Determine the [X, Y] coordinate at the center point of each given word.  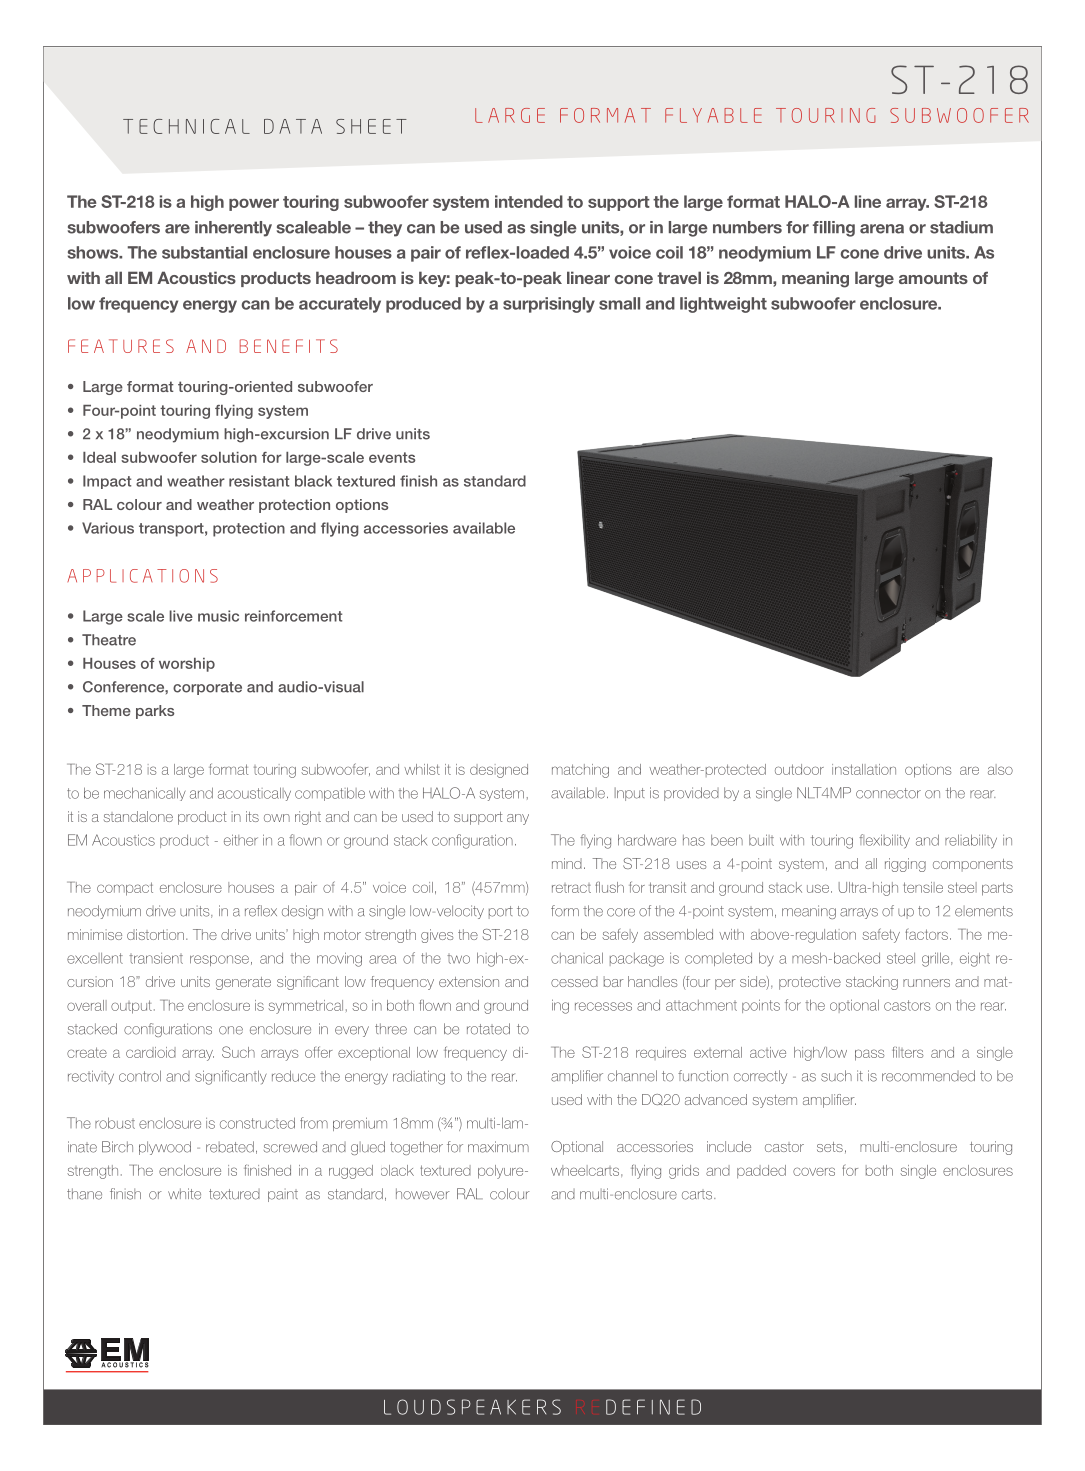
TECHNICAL [186, 126]
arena [882, 229]
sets [830, 1147]
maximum [498, 1147]
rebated [230, 1147]
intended [529, 201]
